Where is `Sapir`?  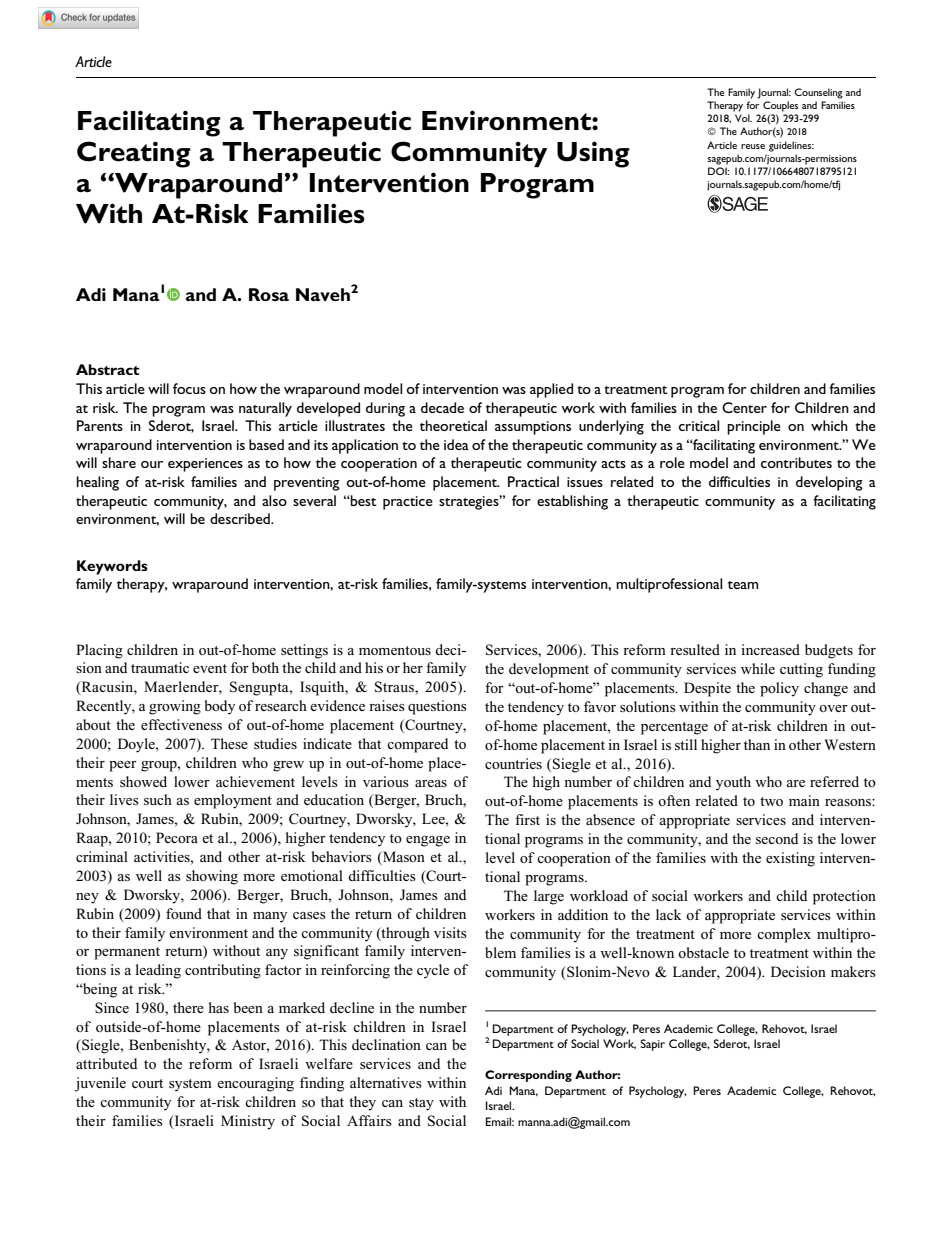
Sapir is located at coordinates (652, 1045).
